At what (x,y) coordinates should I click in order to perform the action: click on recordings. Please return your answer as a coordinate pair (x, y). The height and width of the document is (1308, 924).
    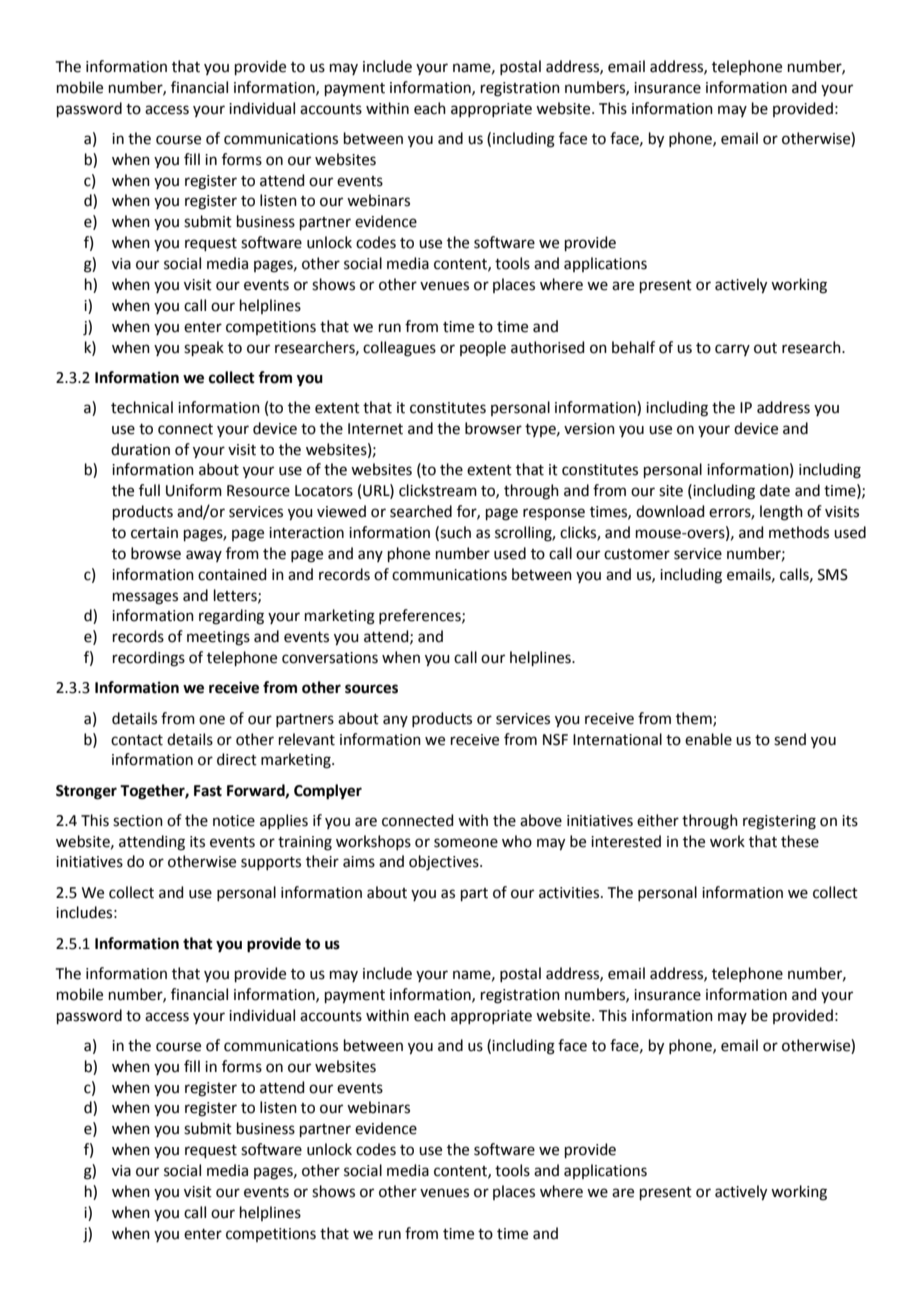
    Looking at the image, I should click on (149, 659).
